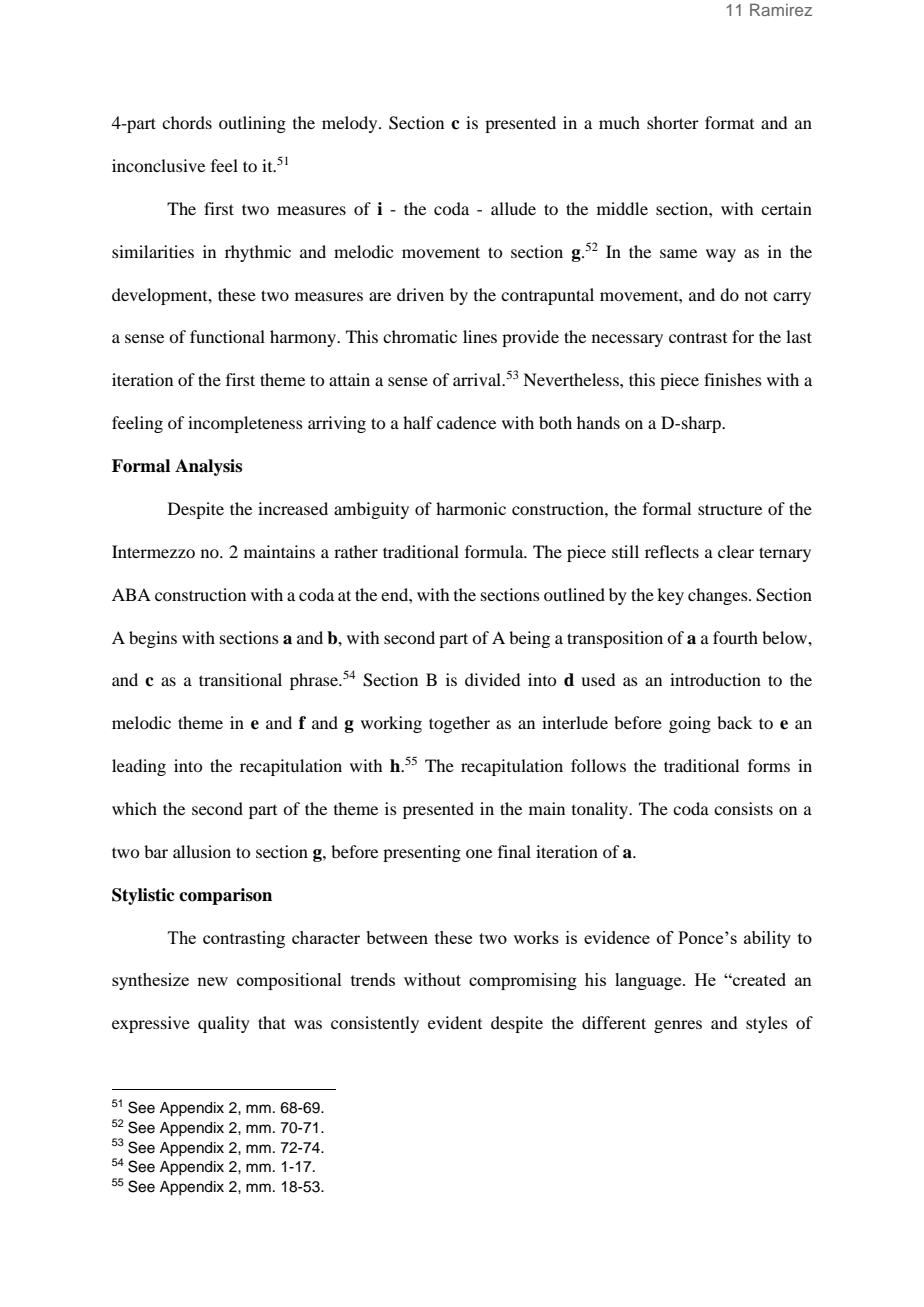 This screenshot has height=1307, width=924. Describe the element at coordinates (529, 639) in the screenshot. I see `being` at that location.
